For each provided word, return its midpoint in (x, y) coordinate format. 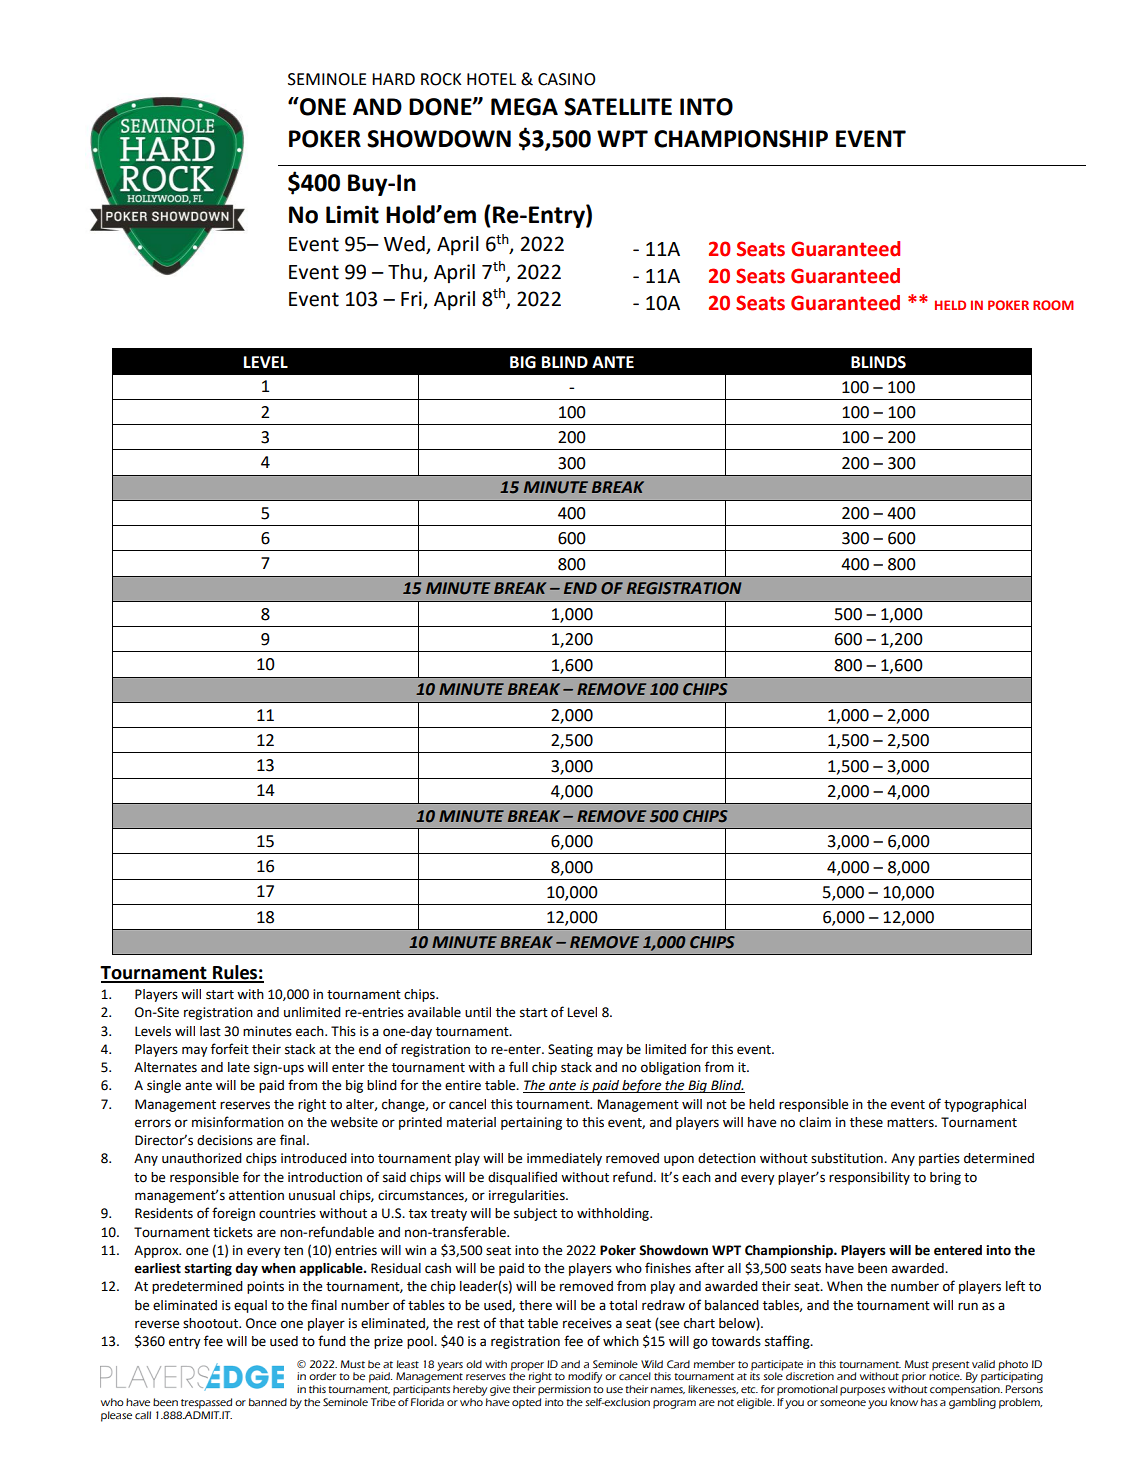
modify (585, 1379)
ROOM (1053, 305)
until (478, 1012)
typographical (985, 1105)
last (210, 1031)
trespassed (206, 1403)
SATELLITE (618, 107)
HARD (393, 79)
